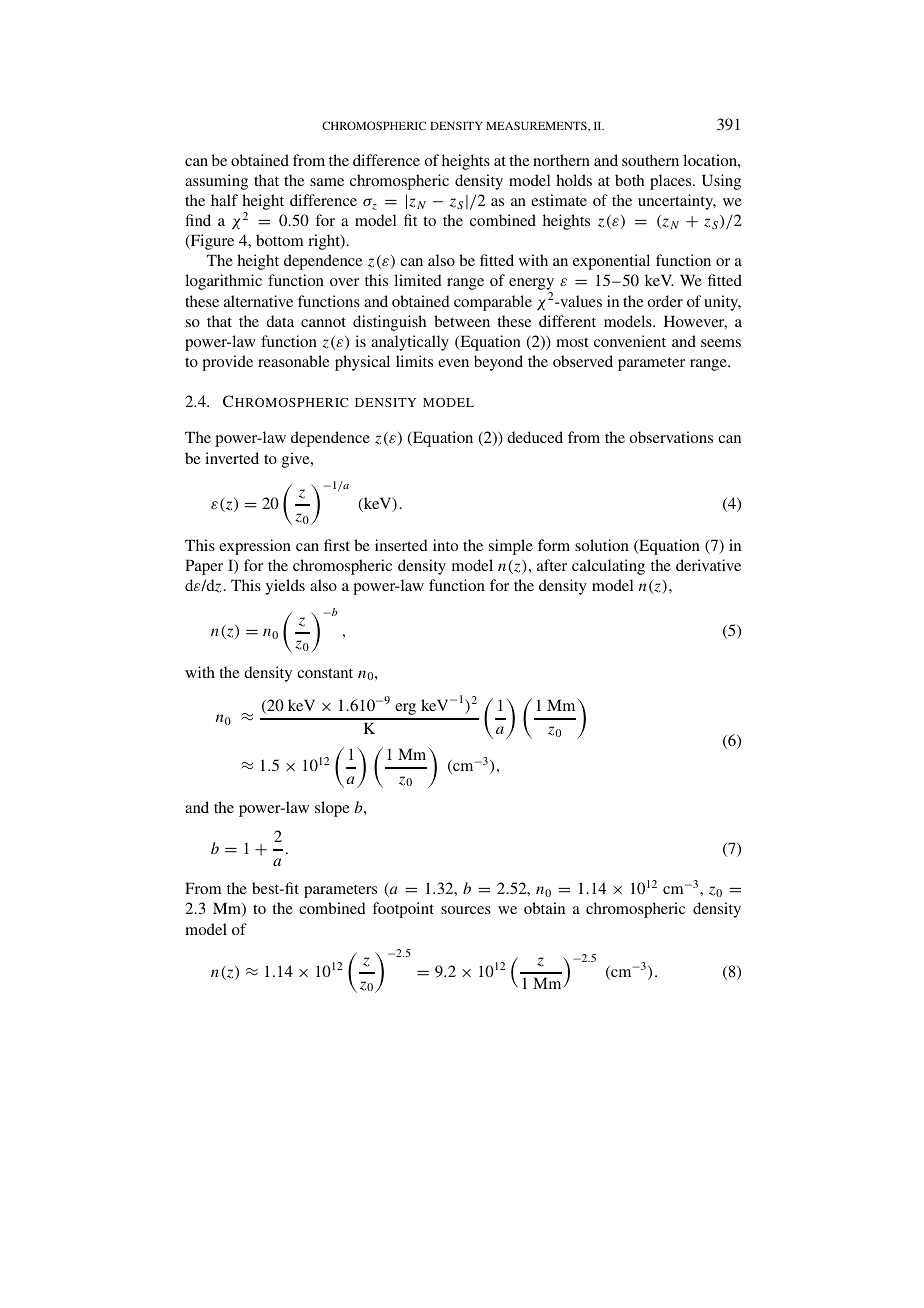 Image resolution: width=924 pixels, height=1308 pixels. I want to click on constant, so click(325, 673).
